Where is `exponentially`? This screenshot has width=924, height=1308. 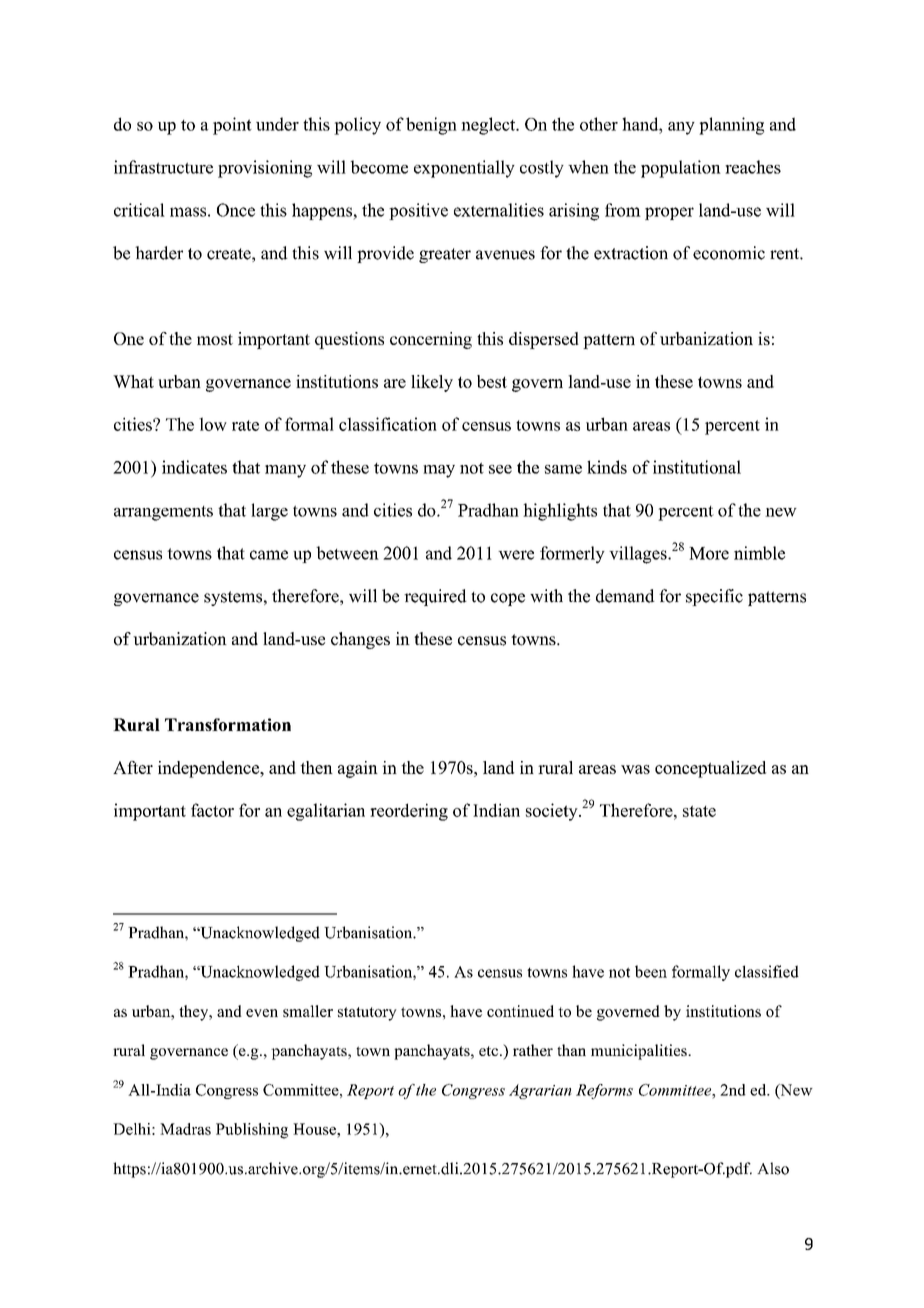 exponentially is located at coordinates (464, 169).
